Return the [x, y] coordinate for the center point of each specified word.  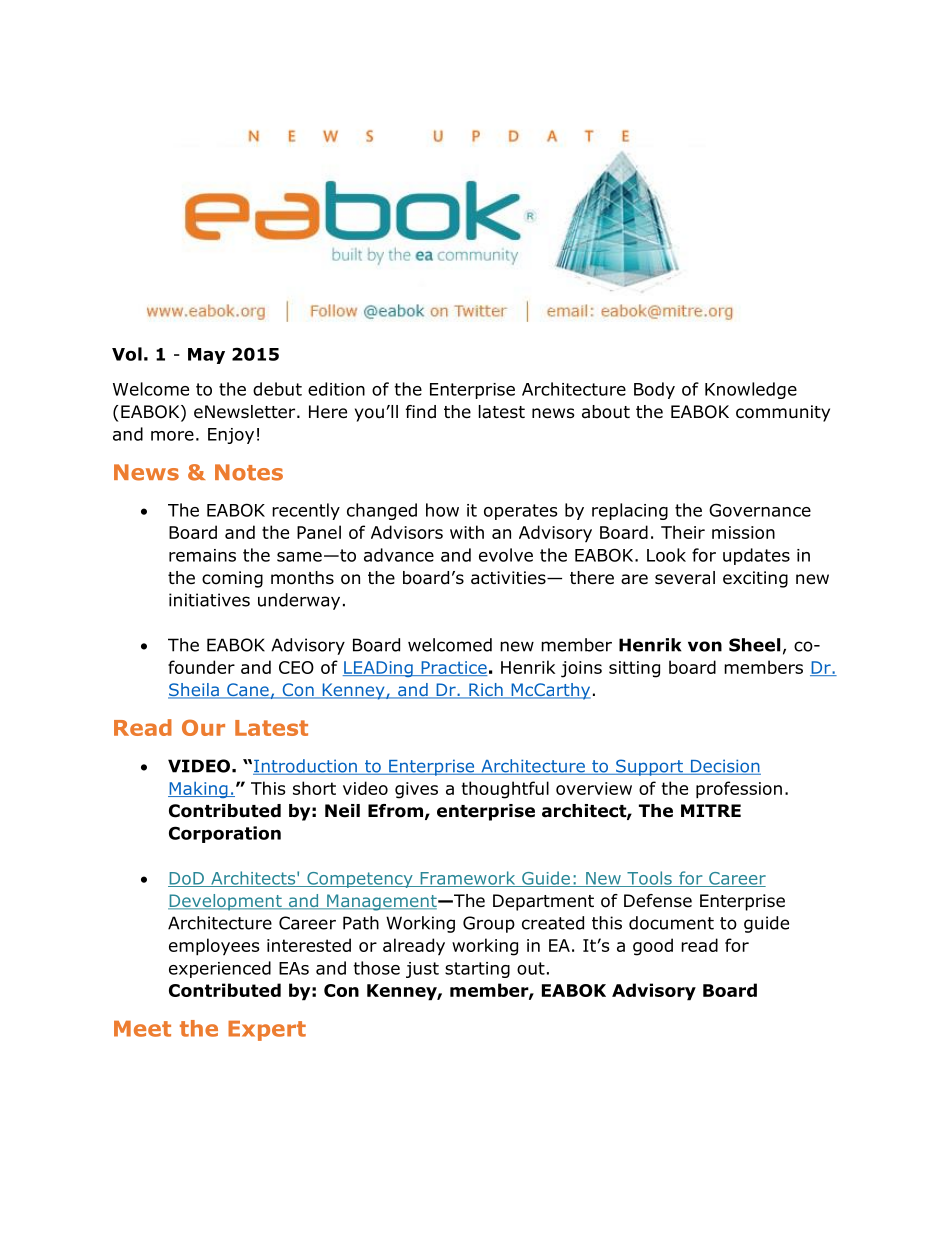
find [421, 412]
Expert [267, 1031]
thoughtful [505, 790]
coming [232, 579]
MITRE [711, 810]
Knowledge [751, 390]
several [685, 578]
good [653, 947]
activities [509, 578]
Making [199, 790]
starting [477, 970]
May [206, 356]
